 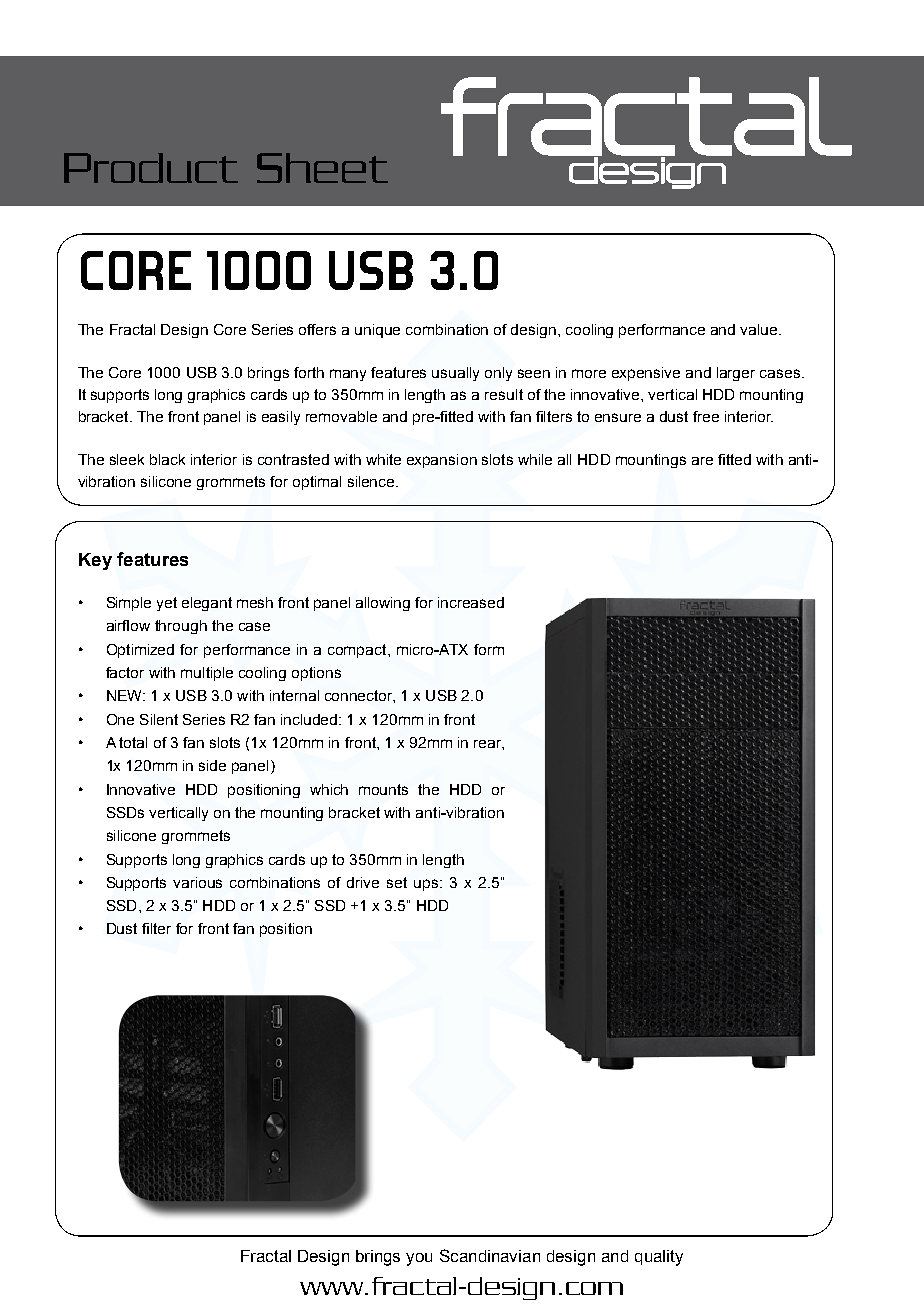 What do you see at coordinates (427, 885) in the screenshot?
I see `ups` at bounding box center [427, 885].
